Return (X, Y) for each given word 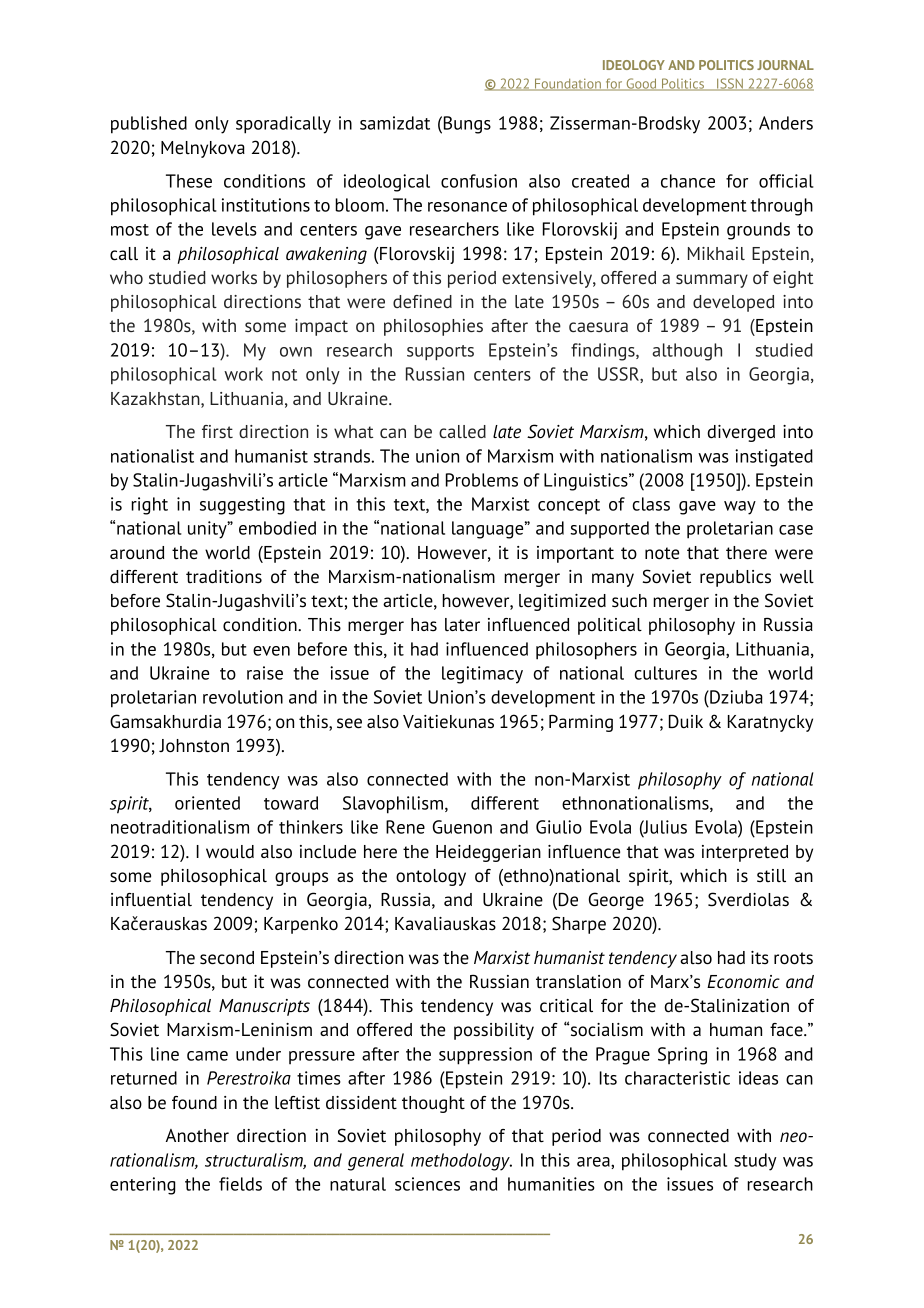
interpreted (745, 853)
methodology (461, 1162)
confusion (479, 181)
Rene (405, 827)
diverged (741, 433)
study (755, 1162)
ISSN (730, 84)
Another (197, 1136)
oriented (207, 803)
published (149, 125)
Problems (482, 480)
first (217, 431)
